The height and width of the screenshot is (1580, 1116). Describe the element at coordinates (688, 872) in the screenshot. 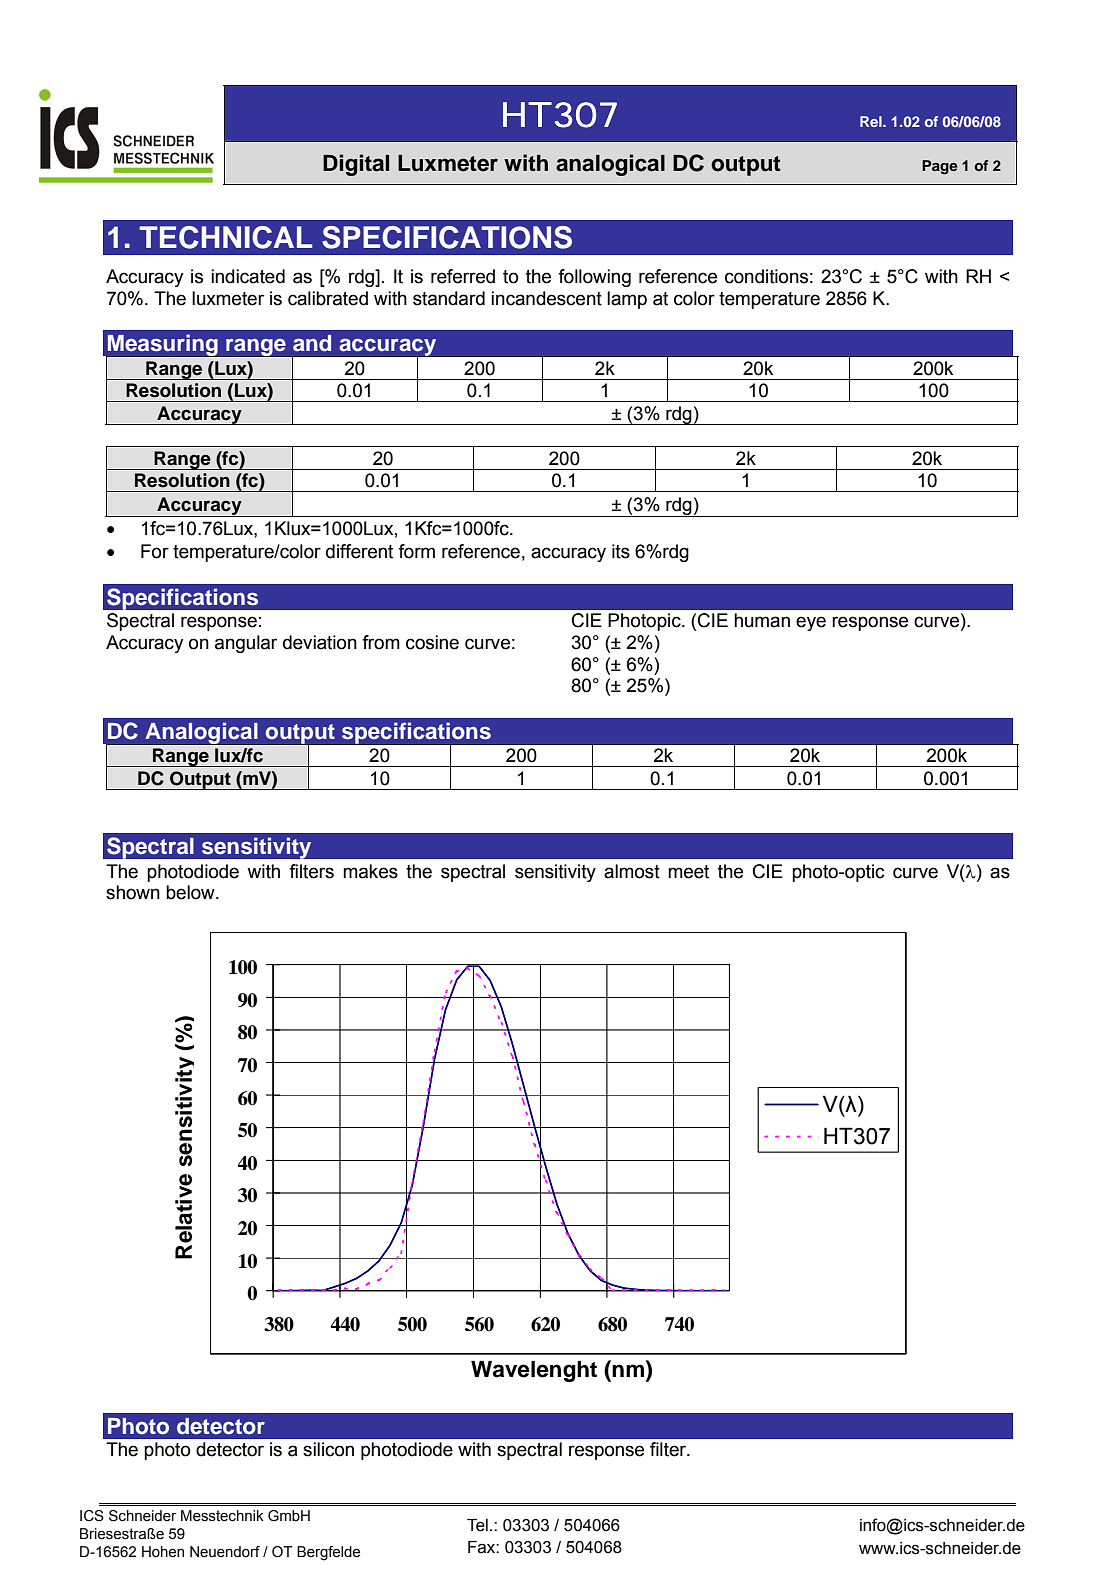

I see `meet` at that location.
